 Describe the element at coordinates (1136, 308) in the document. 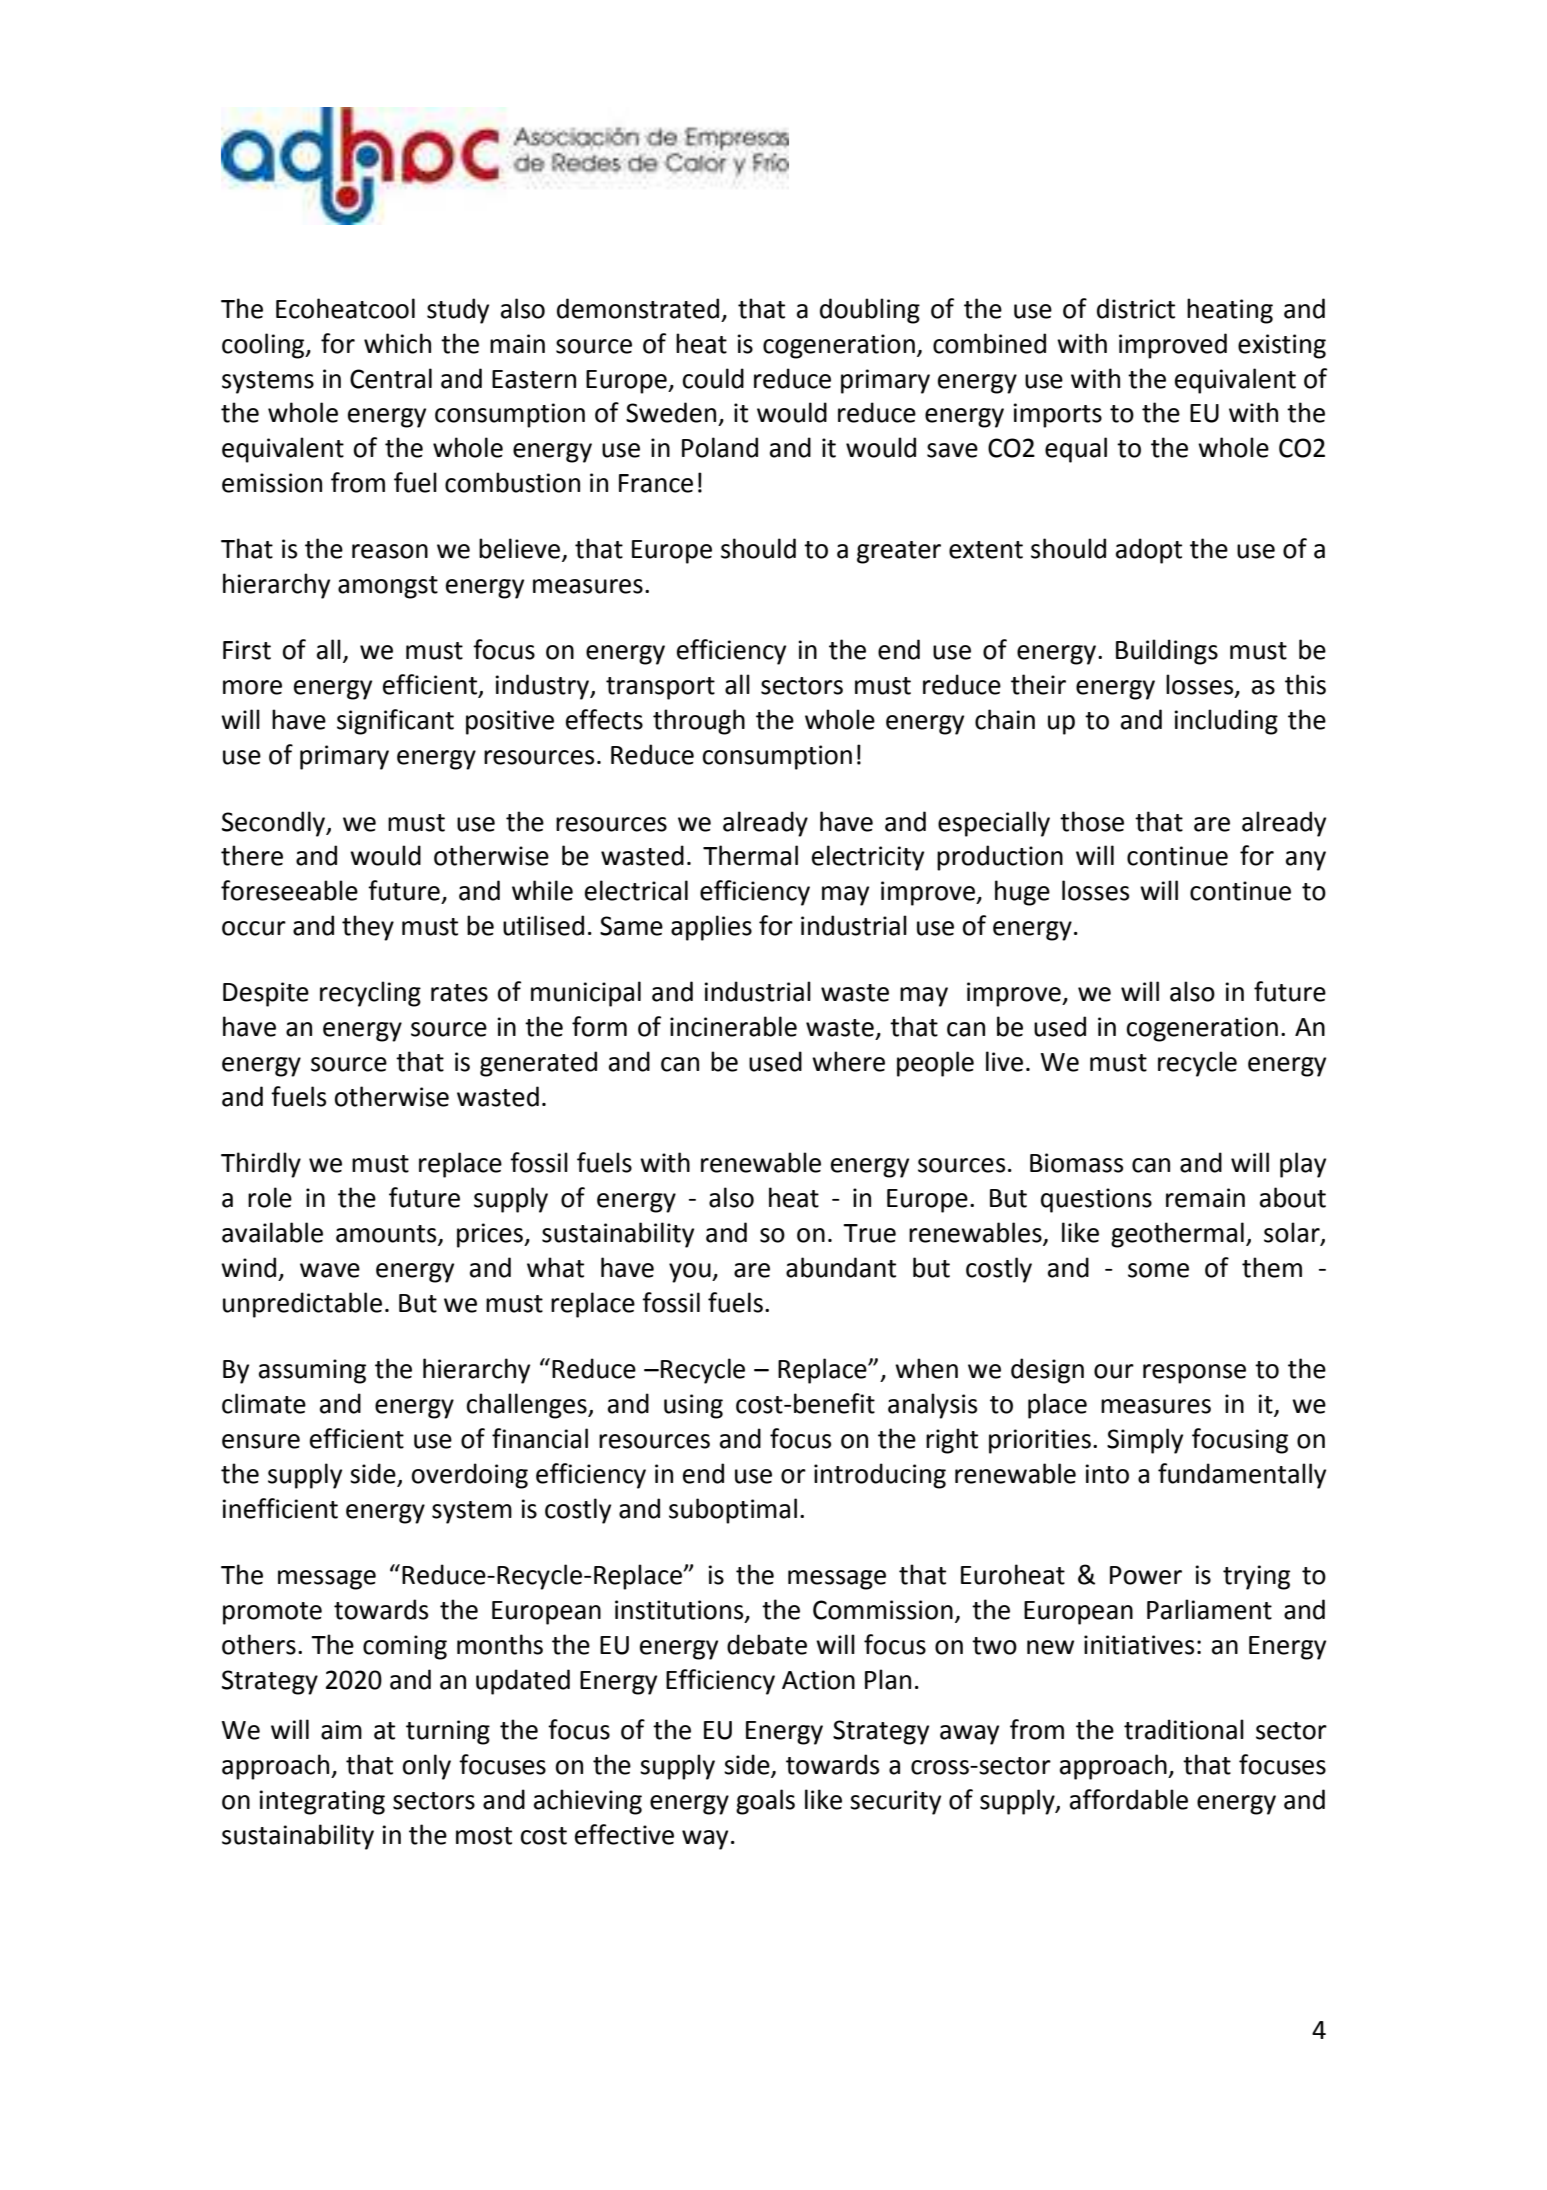

I see `district` at that location.
